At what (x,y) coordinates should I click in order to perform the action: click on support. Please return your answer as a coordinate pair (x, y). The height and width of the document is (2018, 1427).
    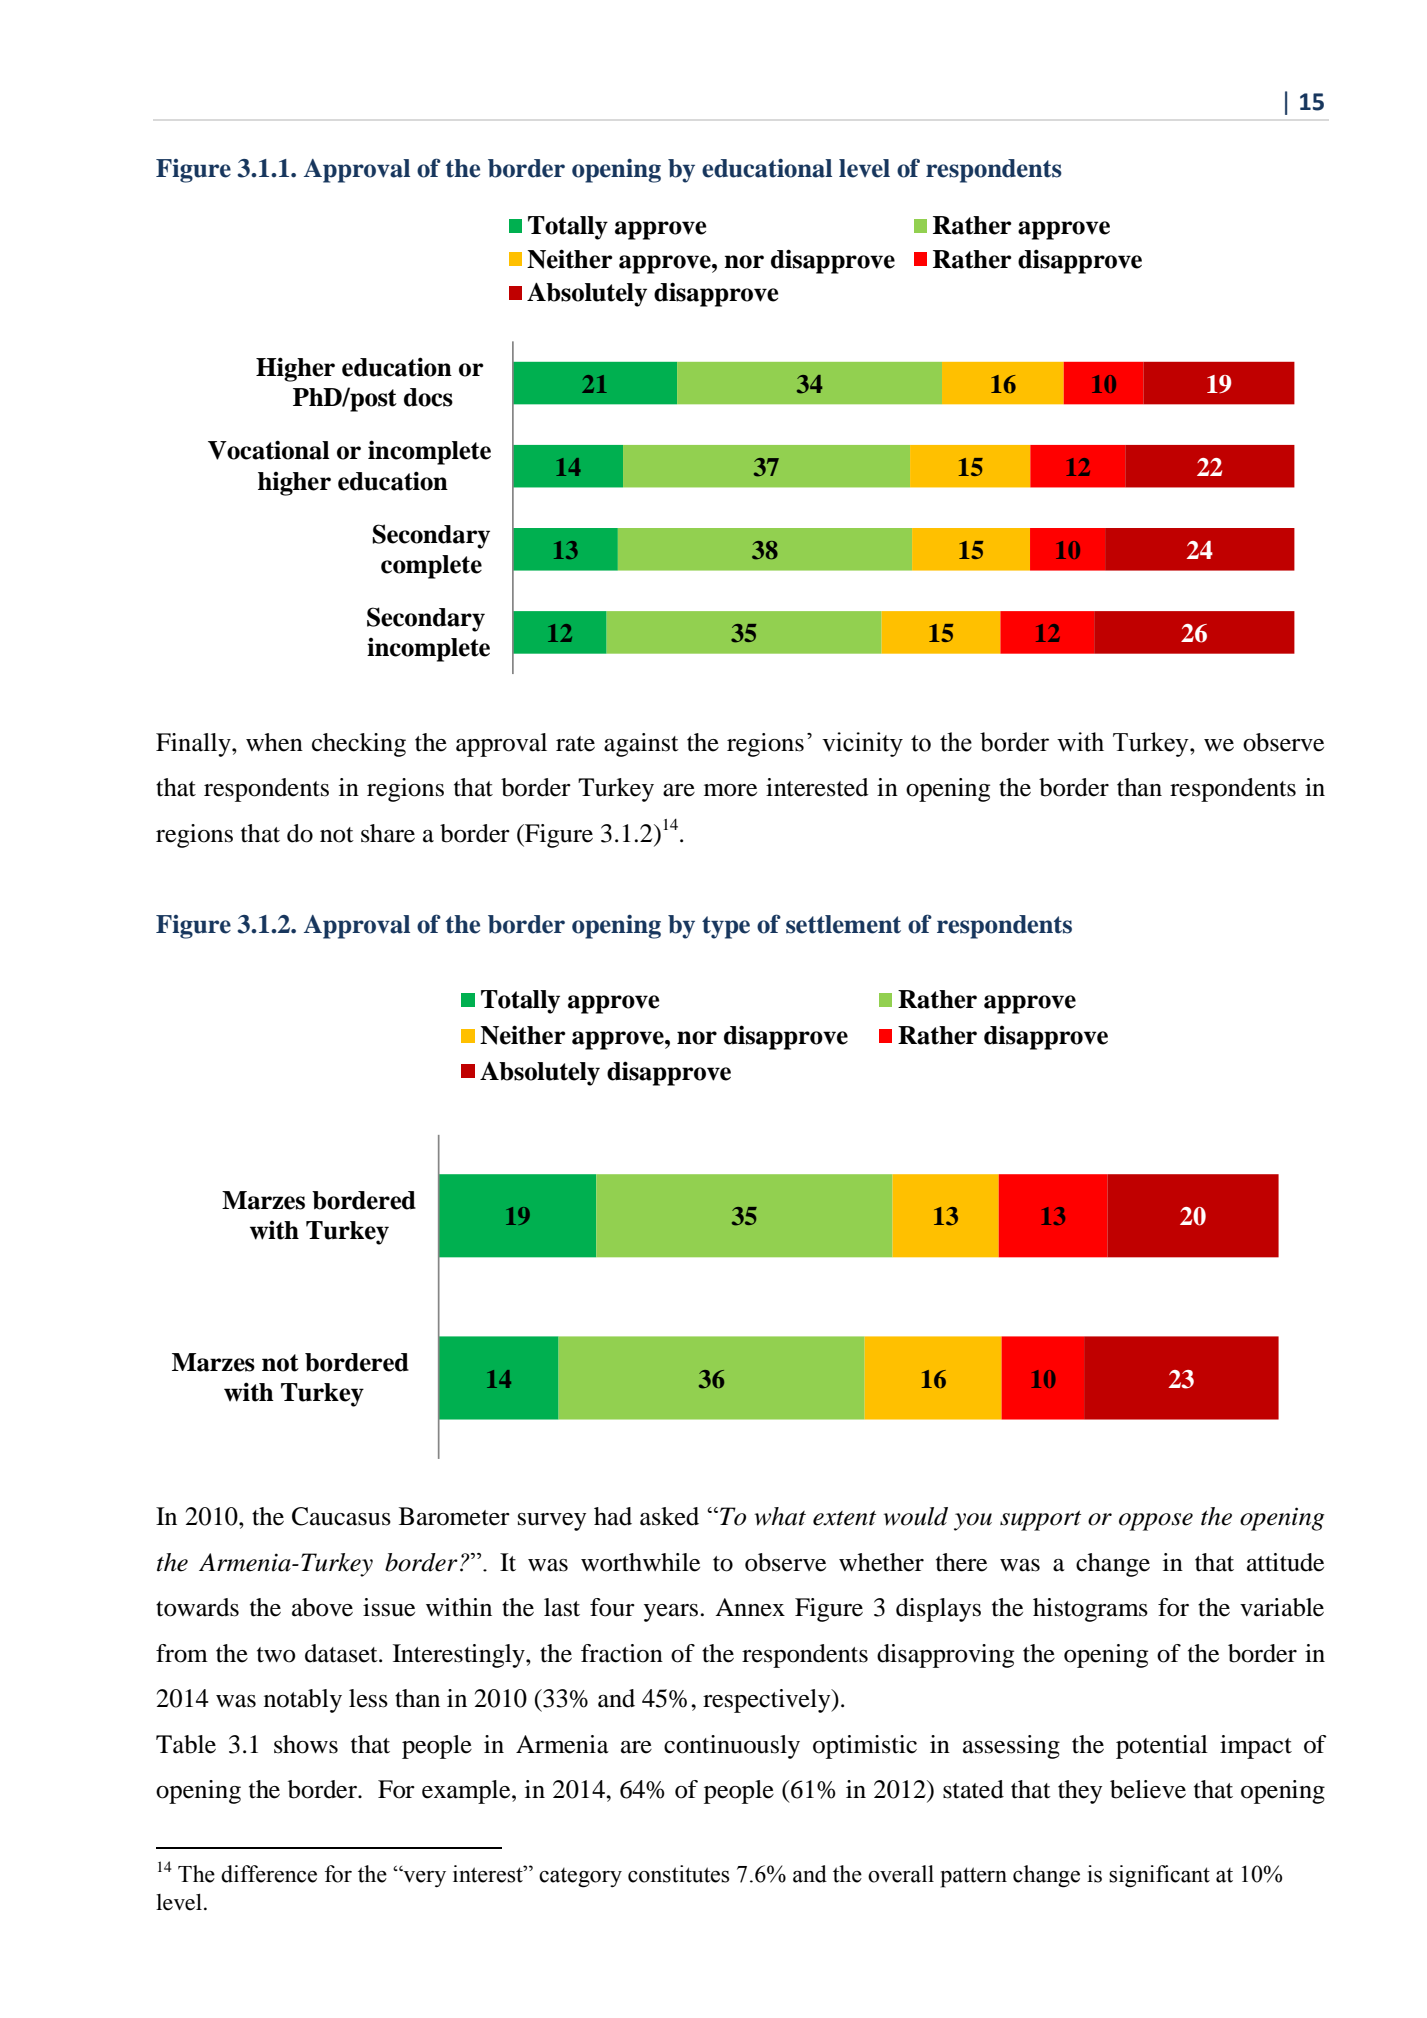
    Looking at the image, I should click on (1040, 1520).
